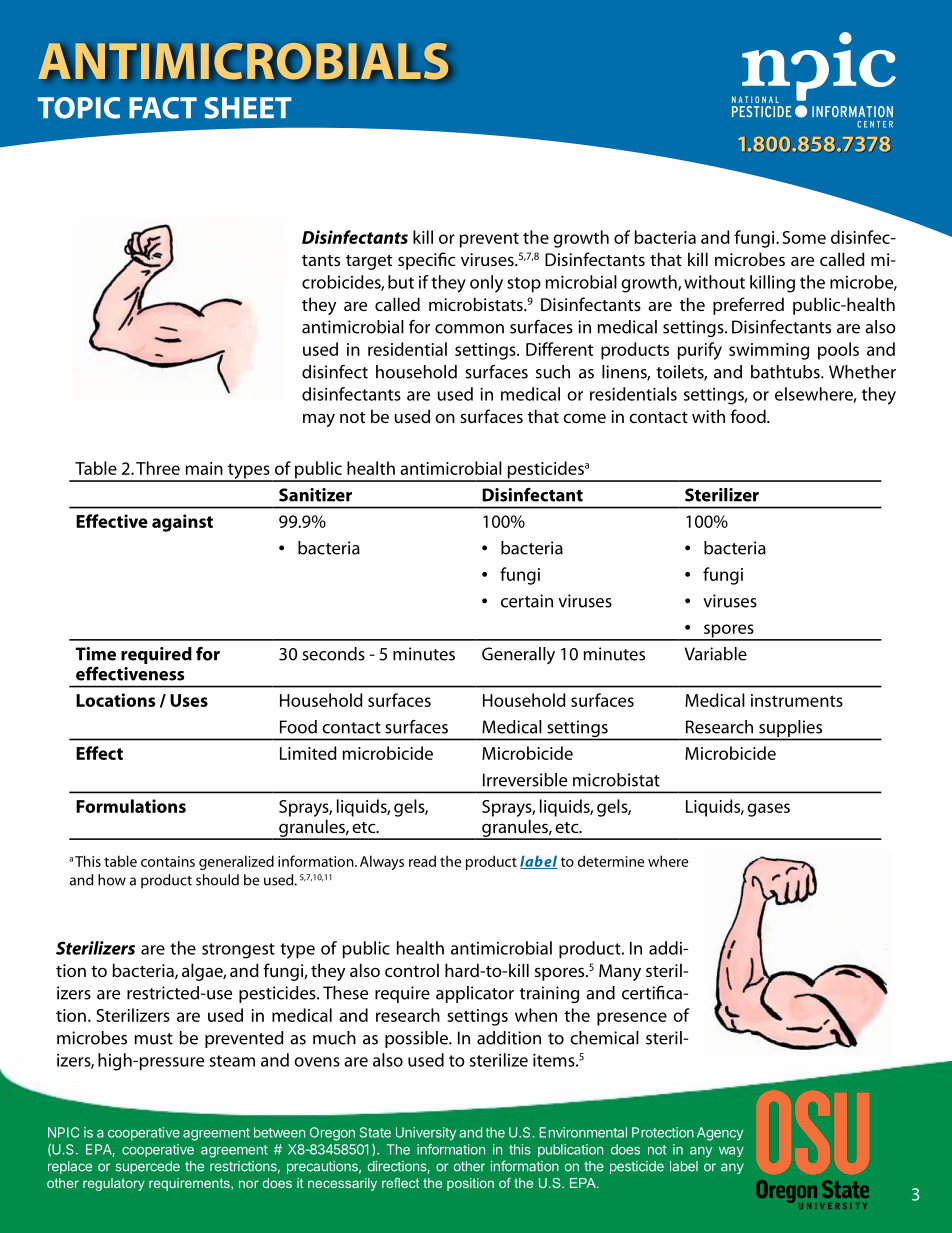  What do you see at coordinates (786, 372) in the image?
I see `bathtubs` at bounding box center [786, 372].
